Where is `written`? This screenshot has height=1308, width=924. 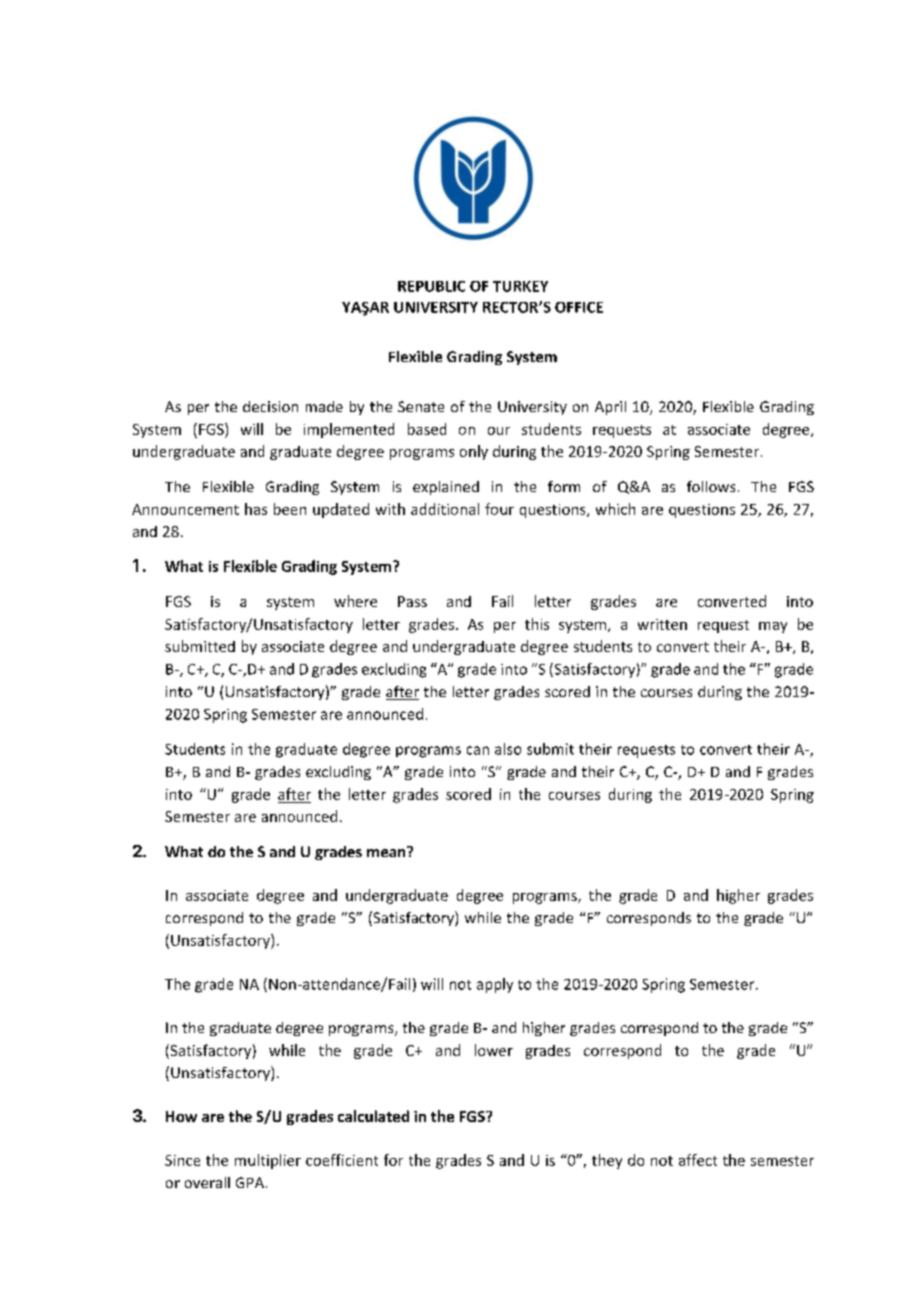
written is located at coordinates (662, 624).
